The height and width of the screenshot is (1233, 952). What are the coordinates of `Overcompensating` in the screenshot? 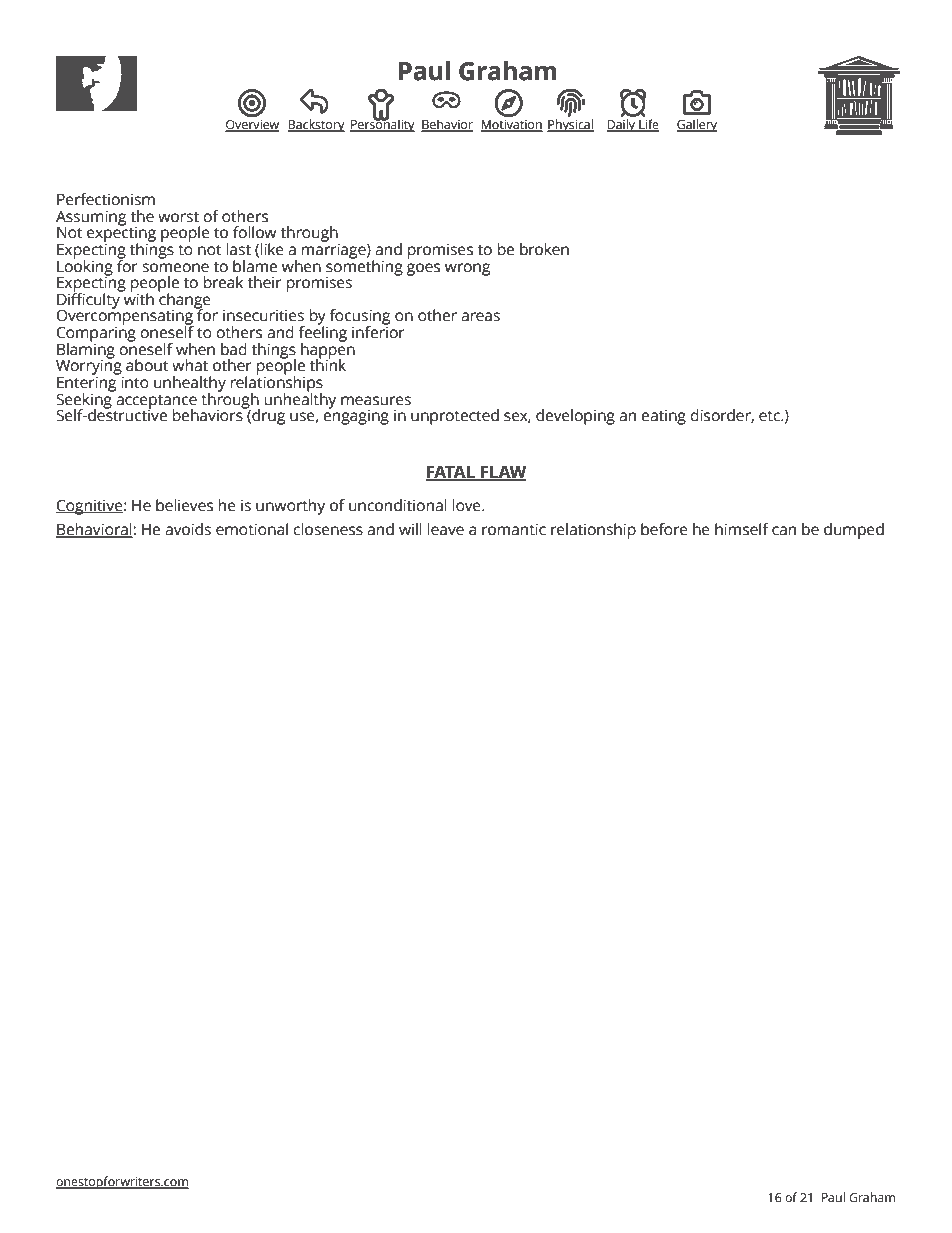 It's located at (125, 318).
